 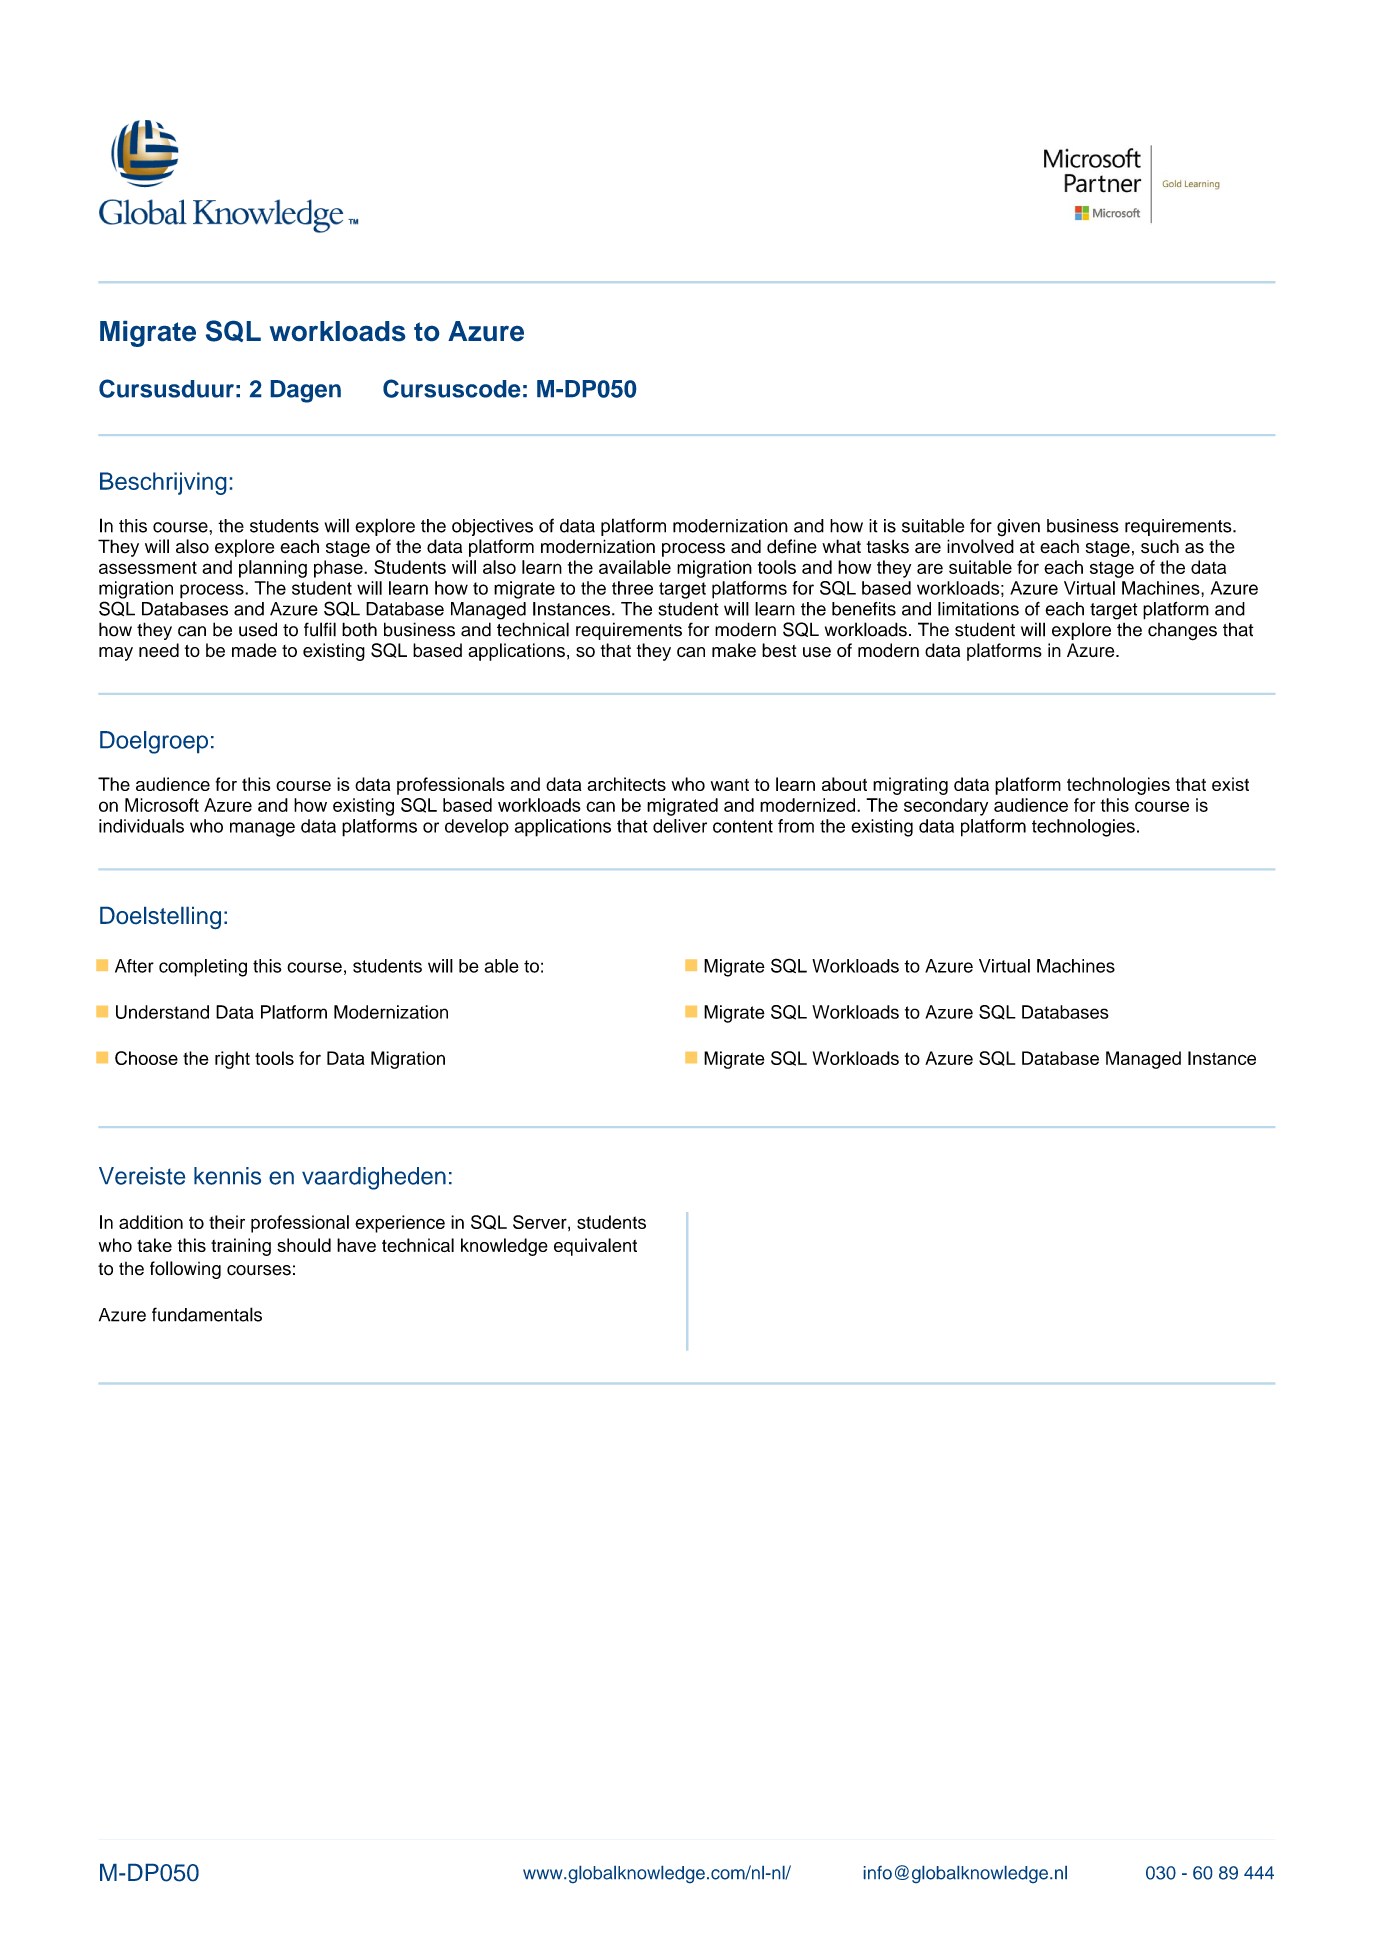 What do you see at coordinates (306, 391) in the screenshot?
I see `Dagen` at bounding box center [306, 391].
